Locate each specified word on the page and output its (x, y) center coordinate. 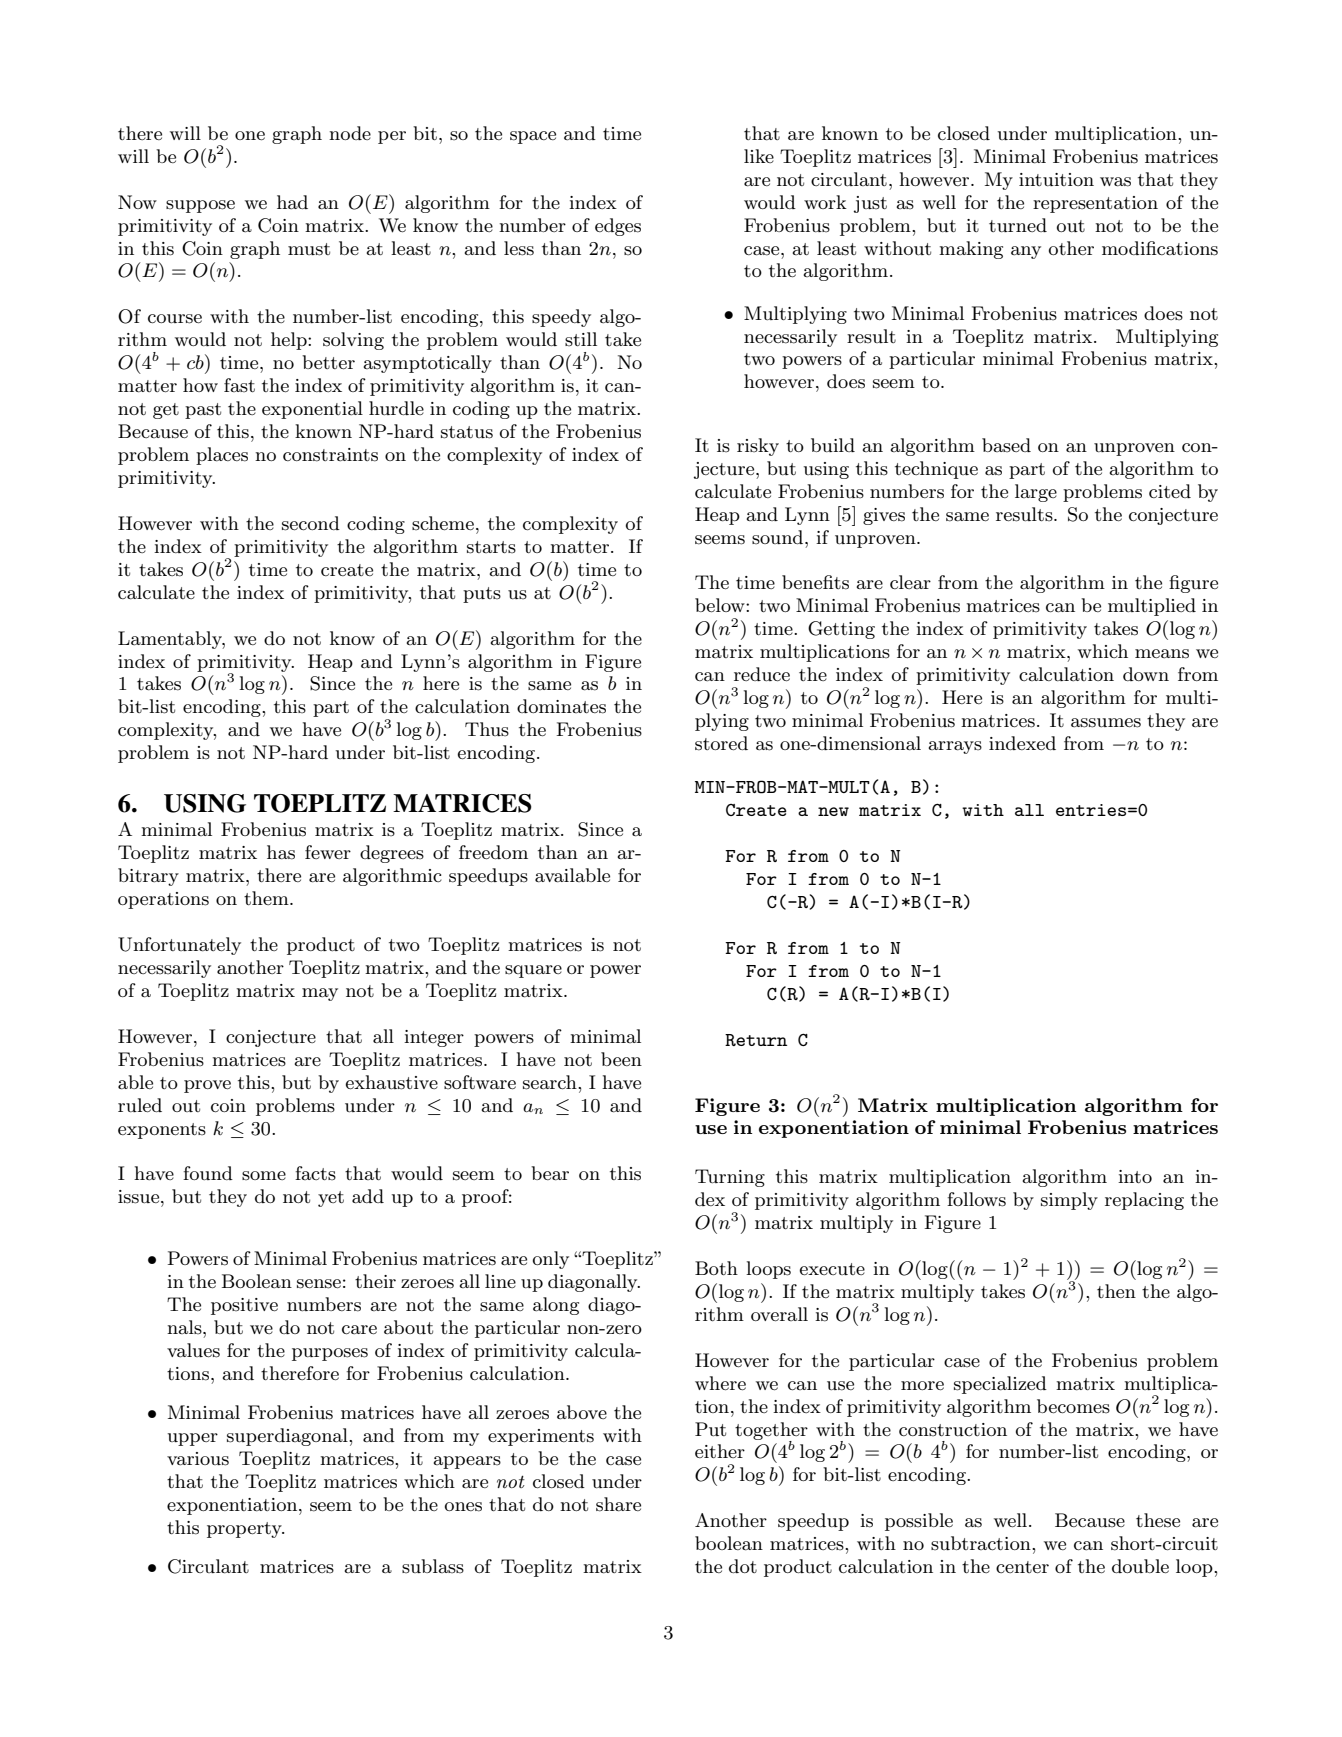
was (1115, 182)
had (292, 202)
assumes (1106, 723)
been (621, 1059)
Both (716, 1268)
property (245, 1530)
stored (721, 743)
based (1006, 445)
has (281, 852)
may (320, 994)
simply (1069, 1201)
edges (618, 227)
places (222, 456)
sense (319, 1284)
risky (758, 447)
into (1135, 1176)
